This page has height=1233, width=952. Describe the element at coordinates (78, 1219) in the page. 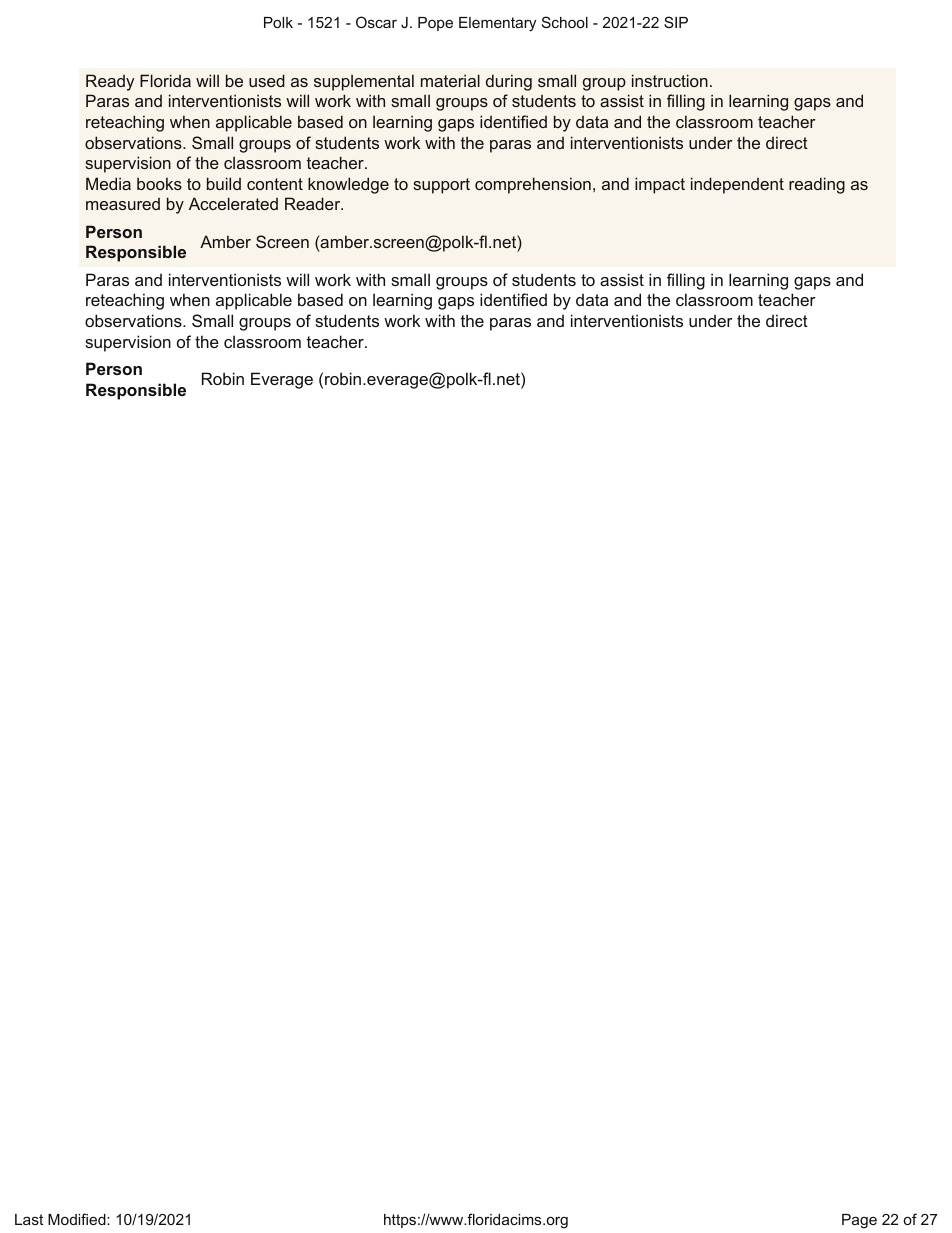

I see `Modified` at that location.
